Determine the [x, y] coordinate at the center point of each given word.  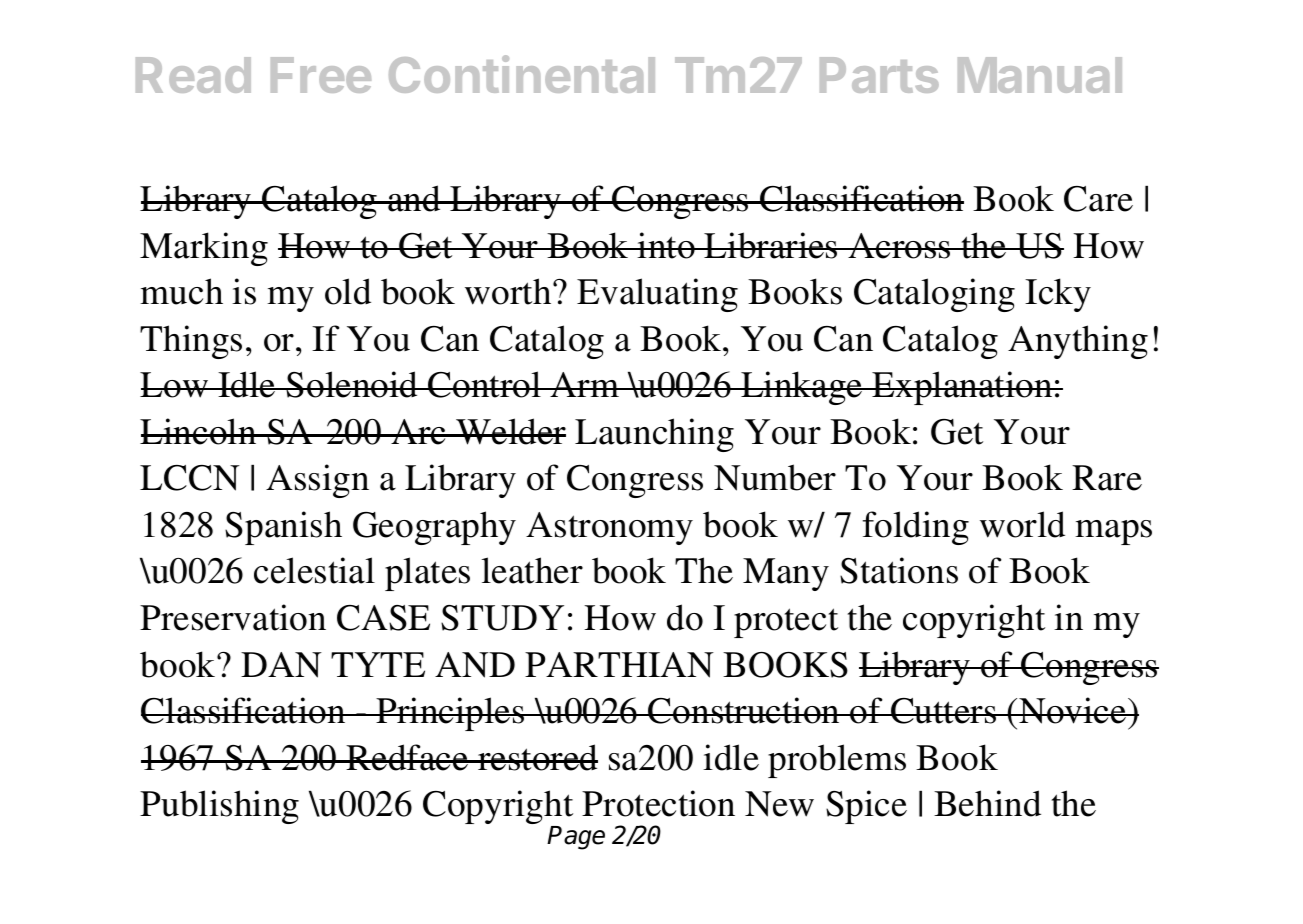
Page [576, 838]
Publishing [219, 807]
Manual [1040, 75]
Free [321, 75]
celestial [314, 570]
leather [532, 570]
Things [191, 342]
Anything [1078, 342]
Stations [899, 570]
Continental [522, 74]
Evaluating [657, 295]
